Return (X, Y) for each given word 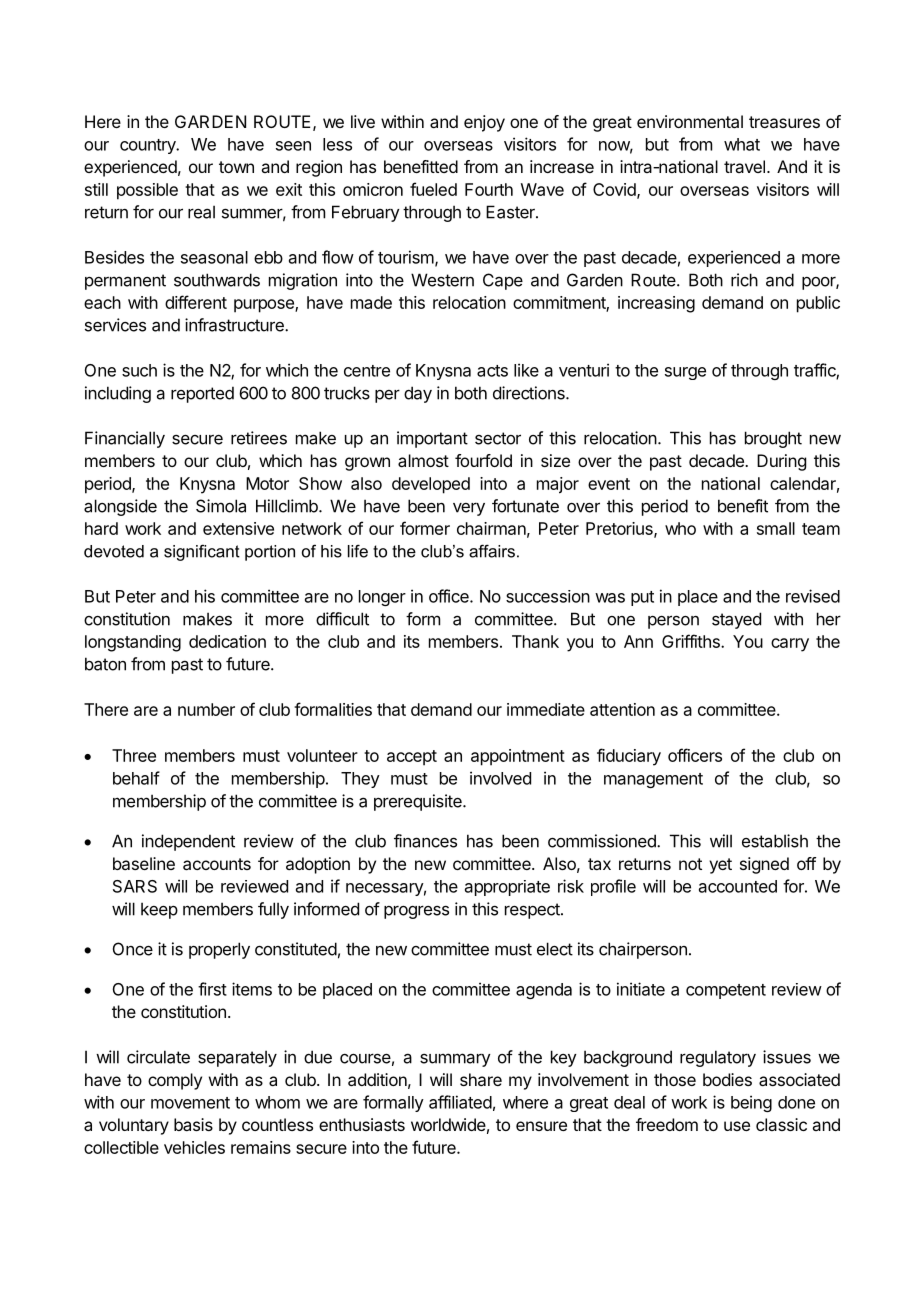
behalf (136, 778)
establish (775, 841)
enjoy (484, 123)
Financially (125, 439)
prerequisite (419, 802)
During (781, 462)
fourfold (483, 460)
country (149, 146)
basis (193, 1124)
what (742, 144)
